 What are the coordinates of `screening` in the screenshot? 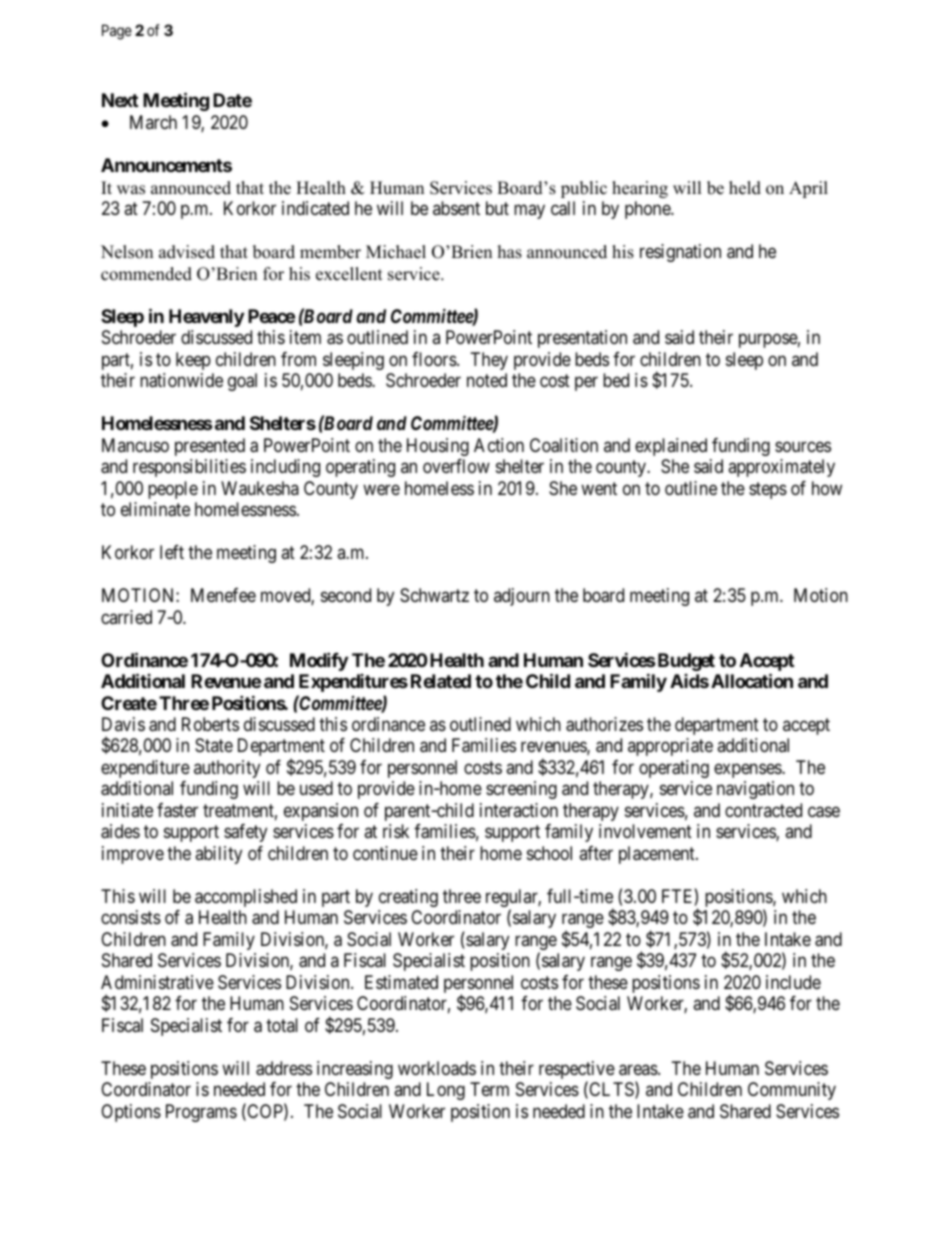 It's located at (521, 790).
